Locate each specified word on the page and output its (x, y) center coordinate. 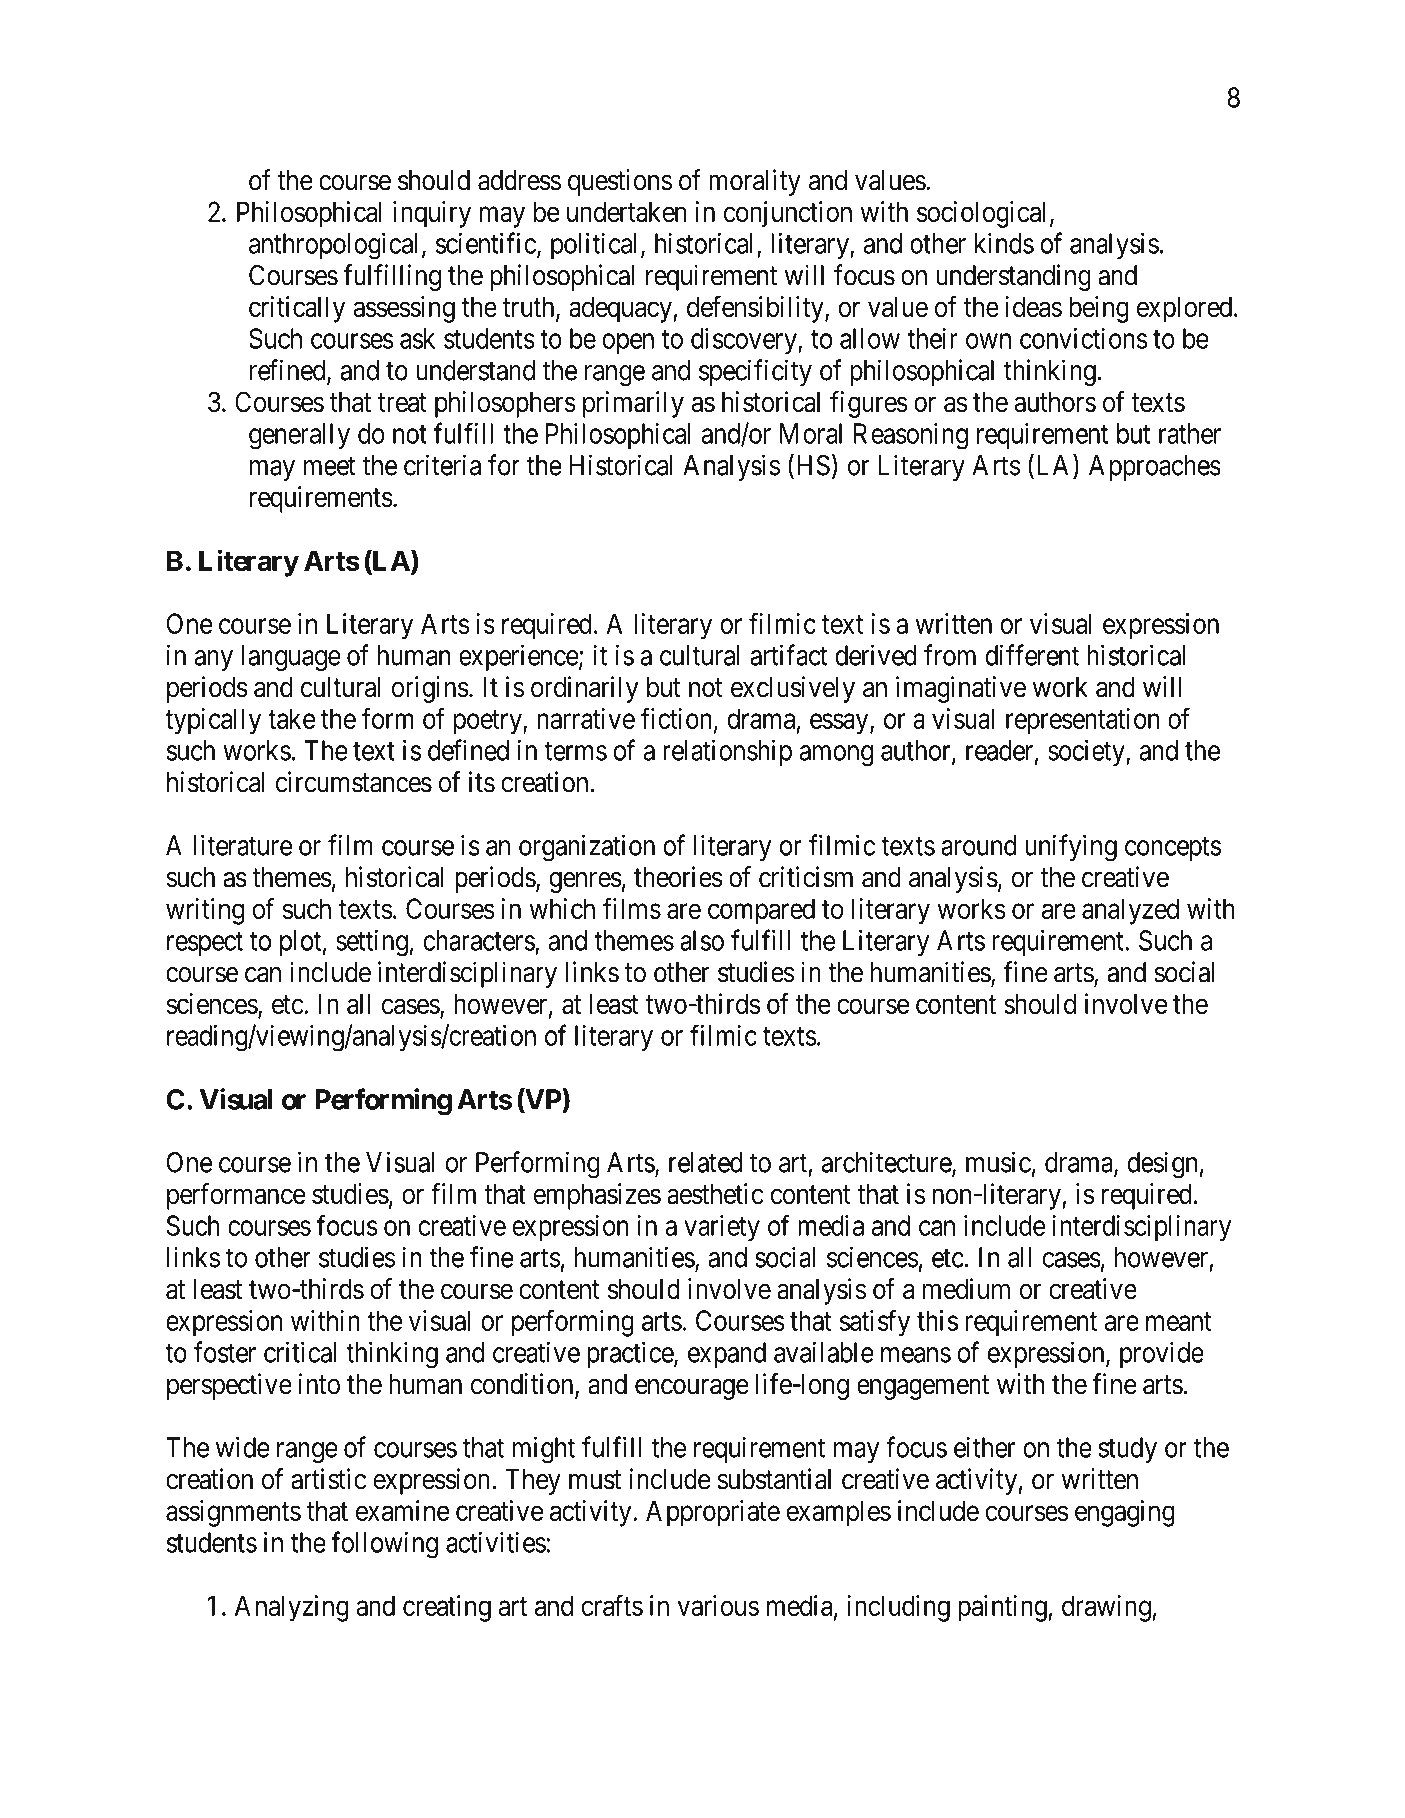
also (702, 940)
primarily (633, 404)
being (1099, 309)
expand (727, 1355)
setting (372, 943)
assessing (404, 309)
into (319, 1384)
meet (330, 466)
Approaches (1155, 468)
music (998, 1162)
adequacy (621, 309)
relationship (727, 752)
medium (966, 1289)
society (1087, 752)
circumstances (354, 782)
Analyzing (292, 1608)
